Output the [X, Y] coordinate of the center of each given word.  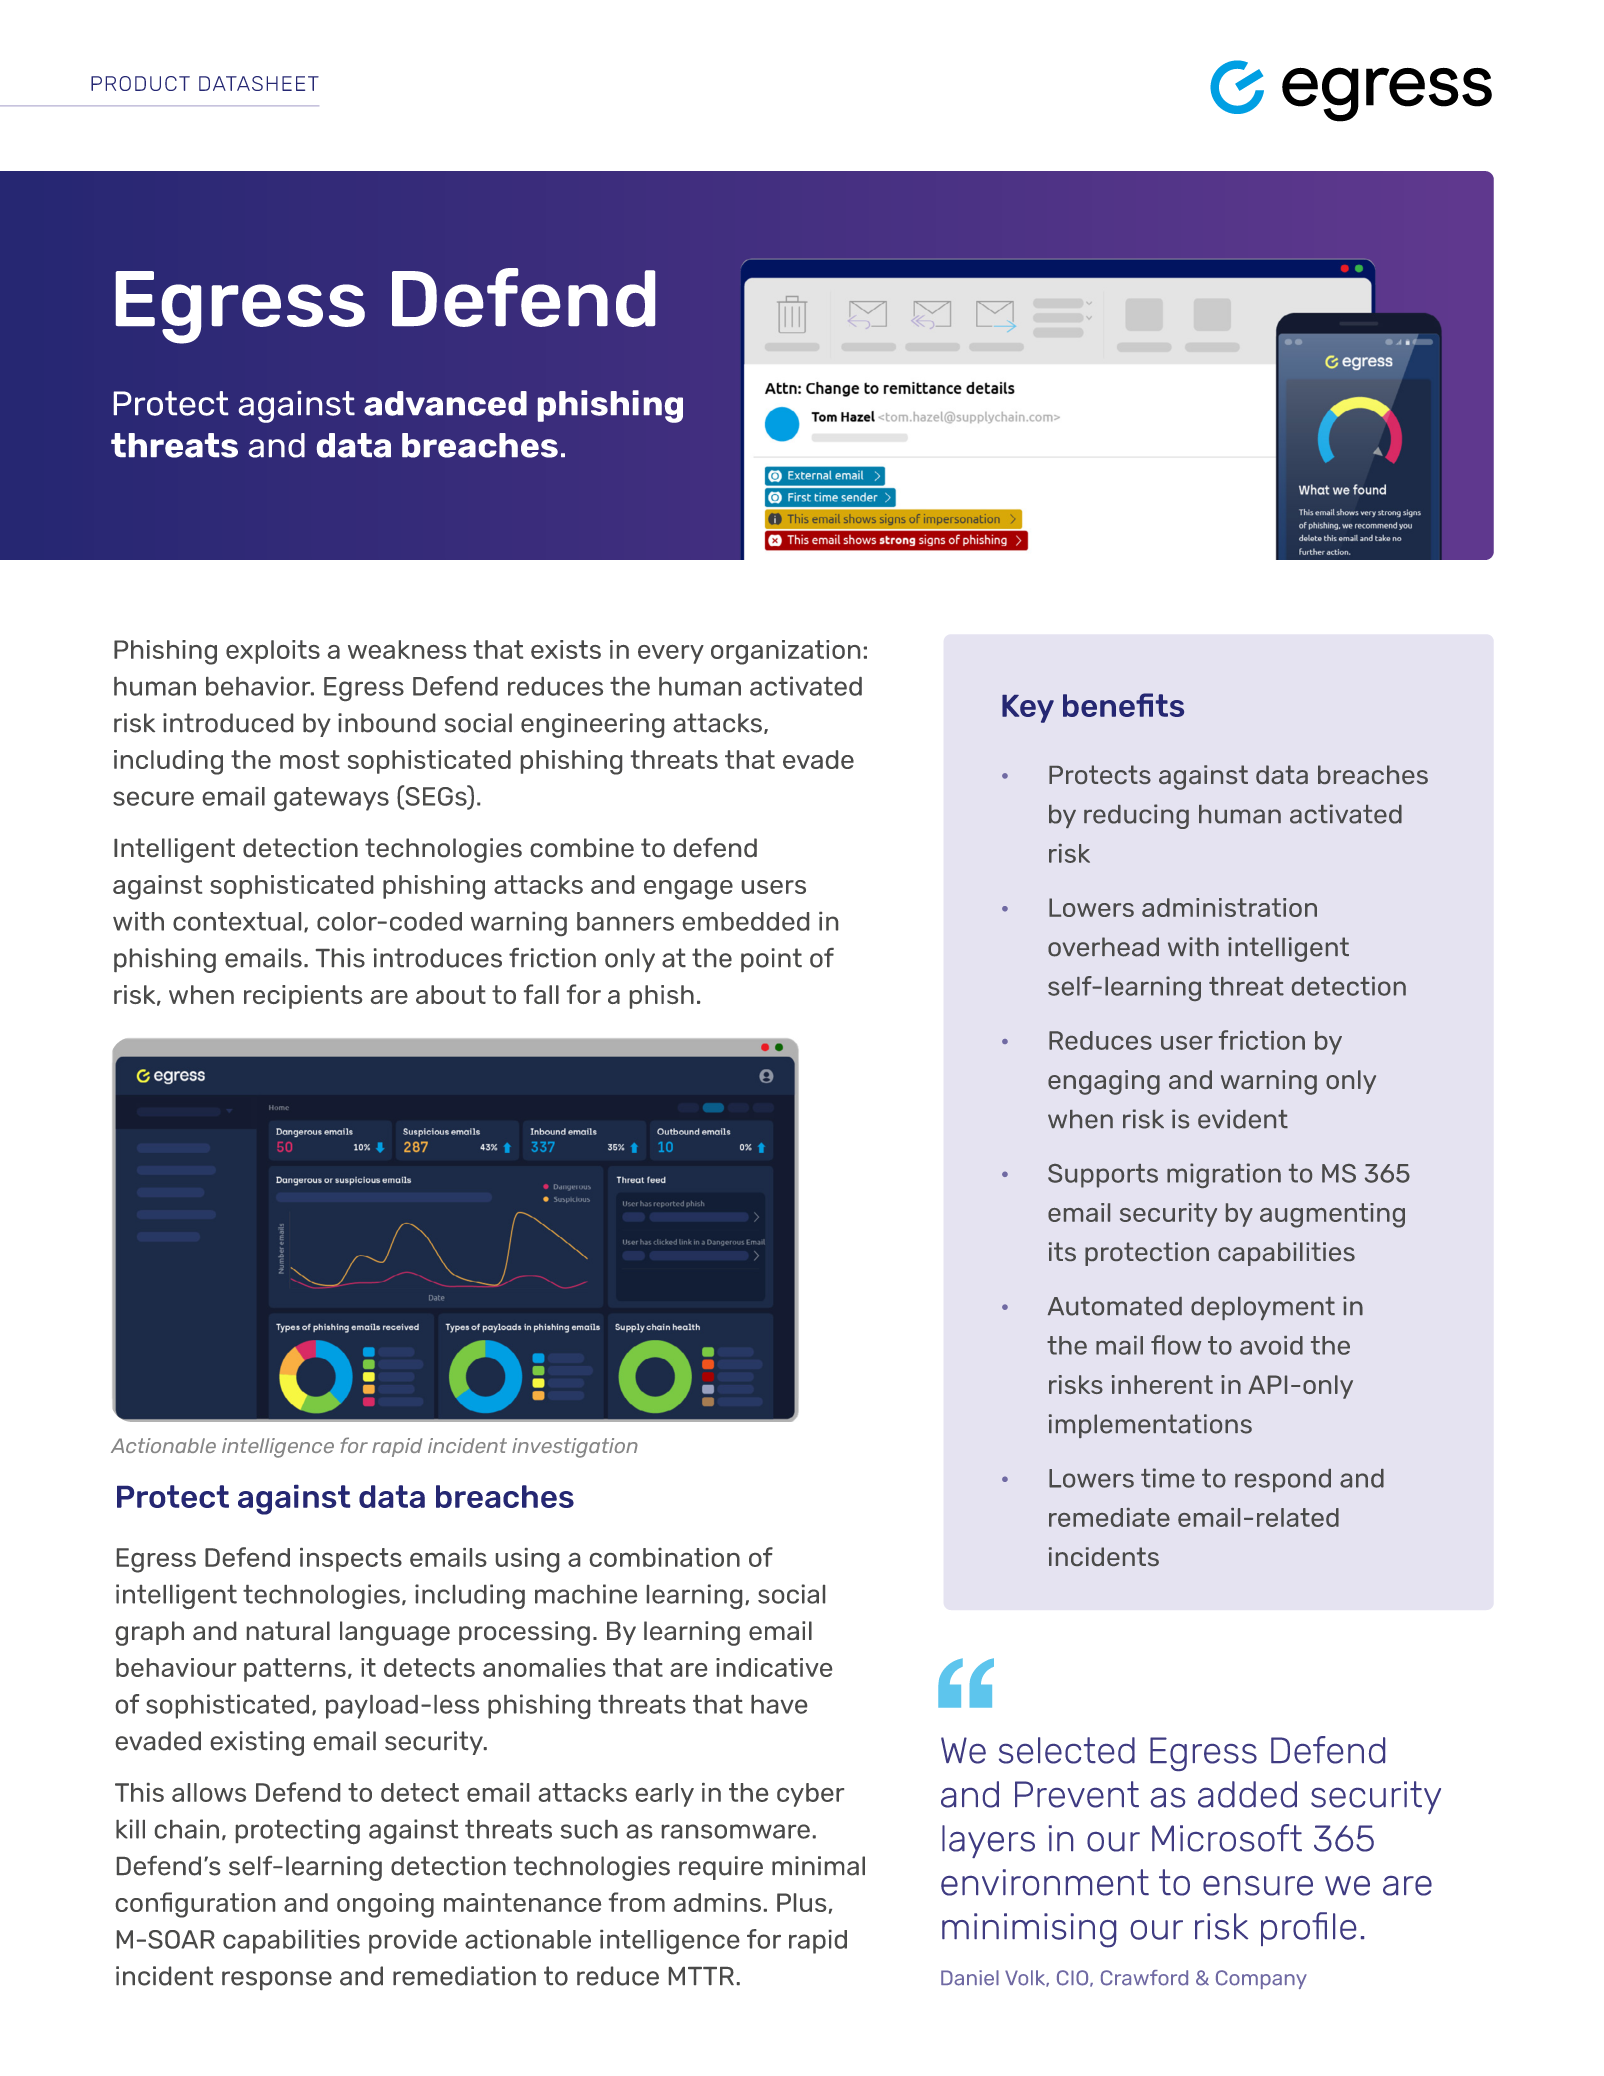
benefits [1123, 705]
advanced [445, 403]
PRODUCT [140, 83]
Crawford [1144, 1978]
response [277, 1980]
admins [717, 1902]
